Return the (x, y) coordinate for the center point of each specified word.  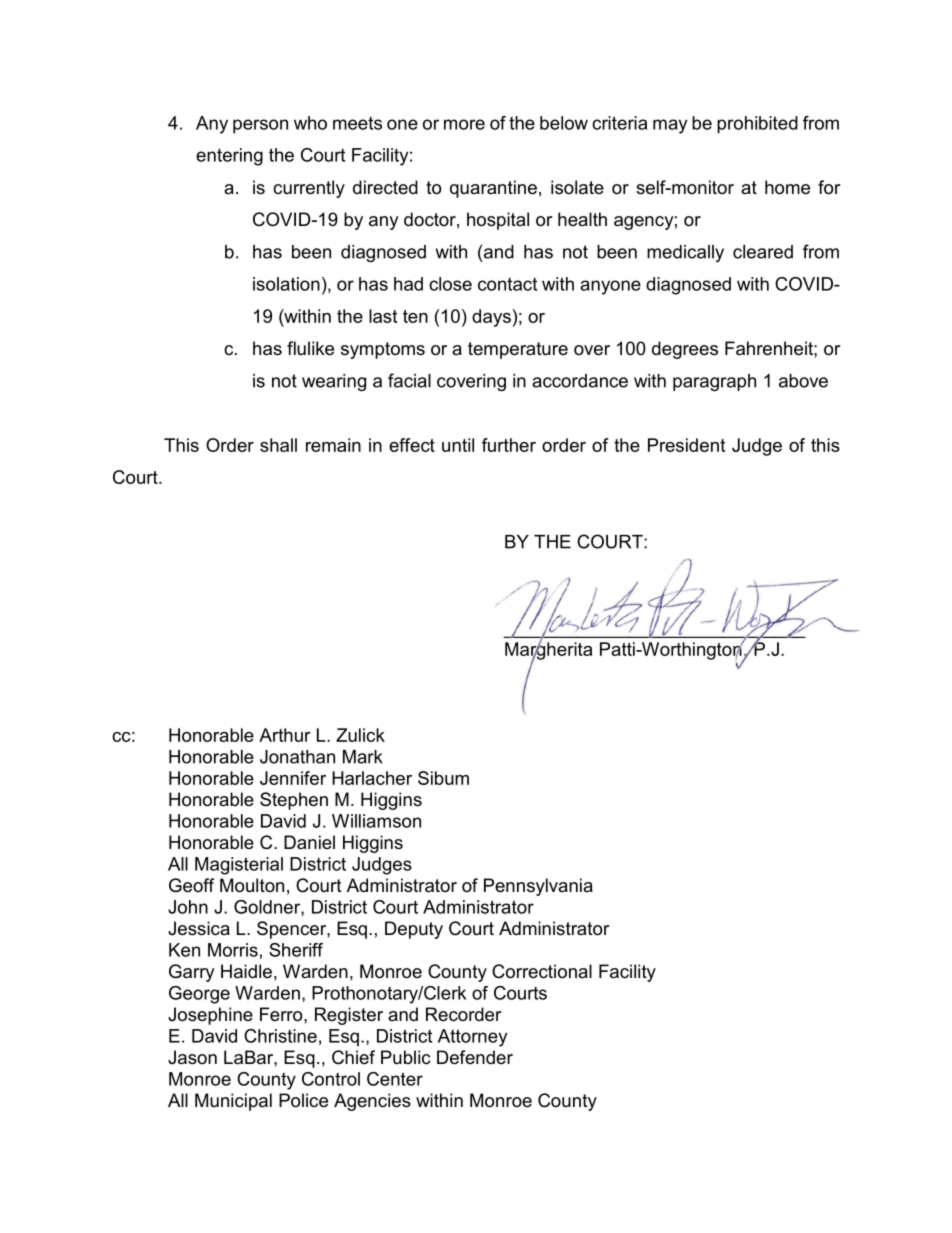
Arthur (285, 735)
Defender (475, 1057)
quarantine (493, 189)
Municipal (233, 1102)
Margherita (548, 651)
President (686, 445)
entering (229, 157)
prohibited (757, 125)
